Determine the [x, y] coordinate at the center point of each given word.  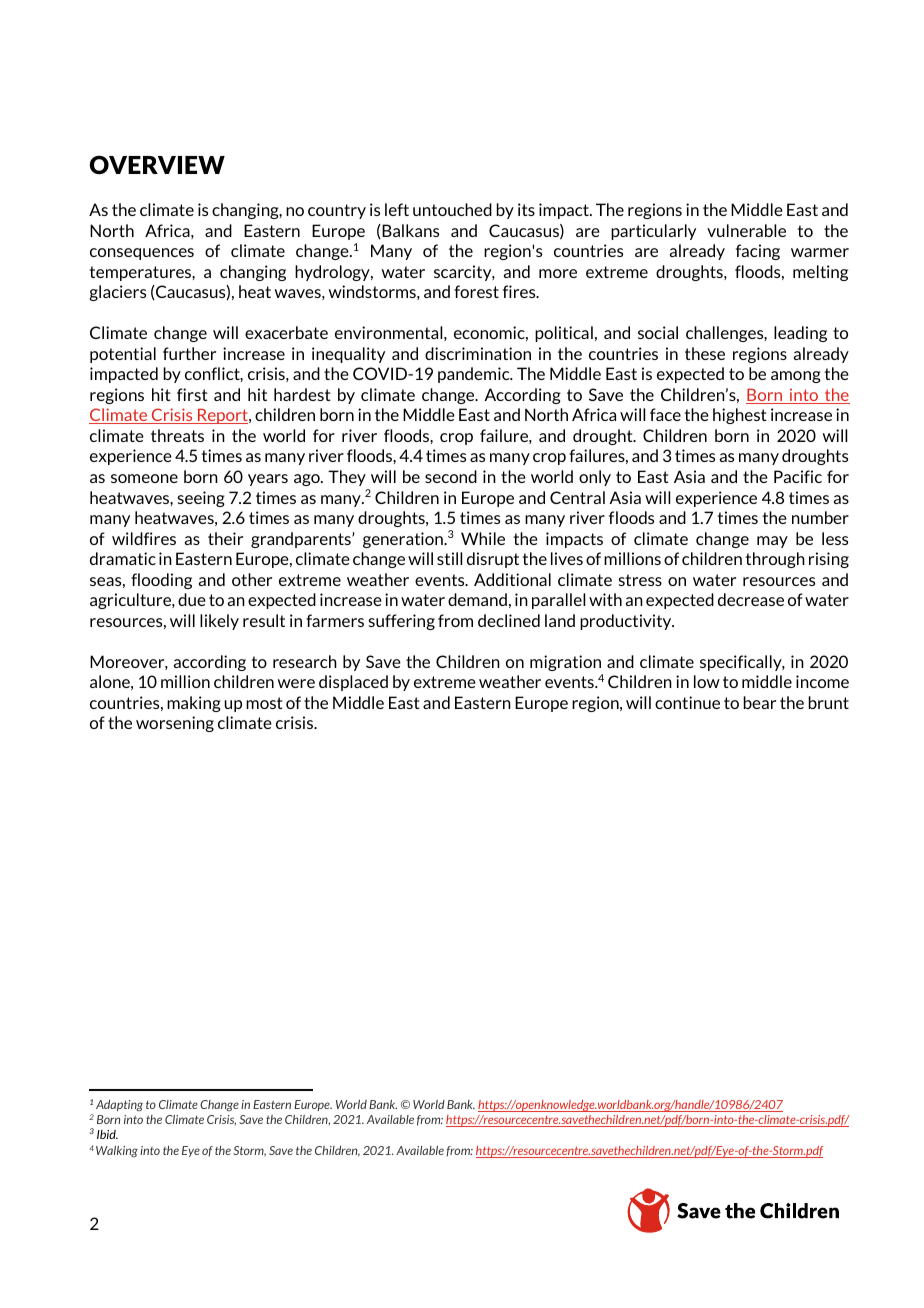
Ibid [107, 1134]
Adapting [119, 1105]
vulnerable [746, 230]
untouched [452, 209]
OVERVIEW [157, 164]
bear [760, 702]
